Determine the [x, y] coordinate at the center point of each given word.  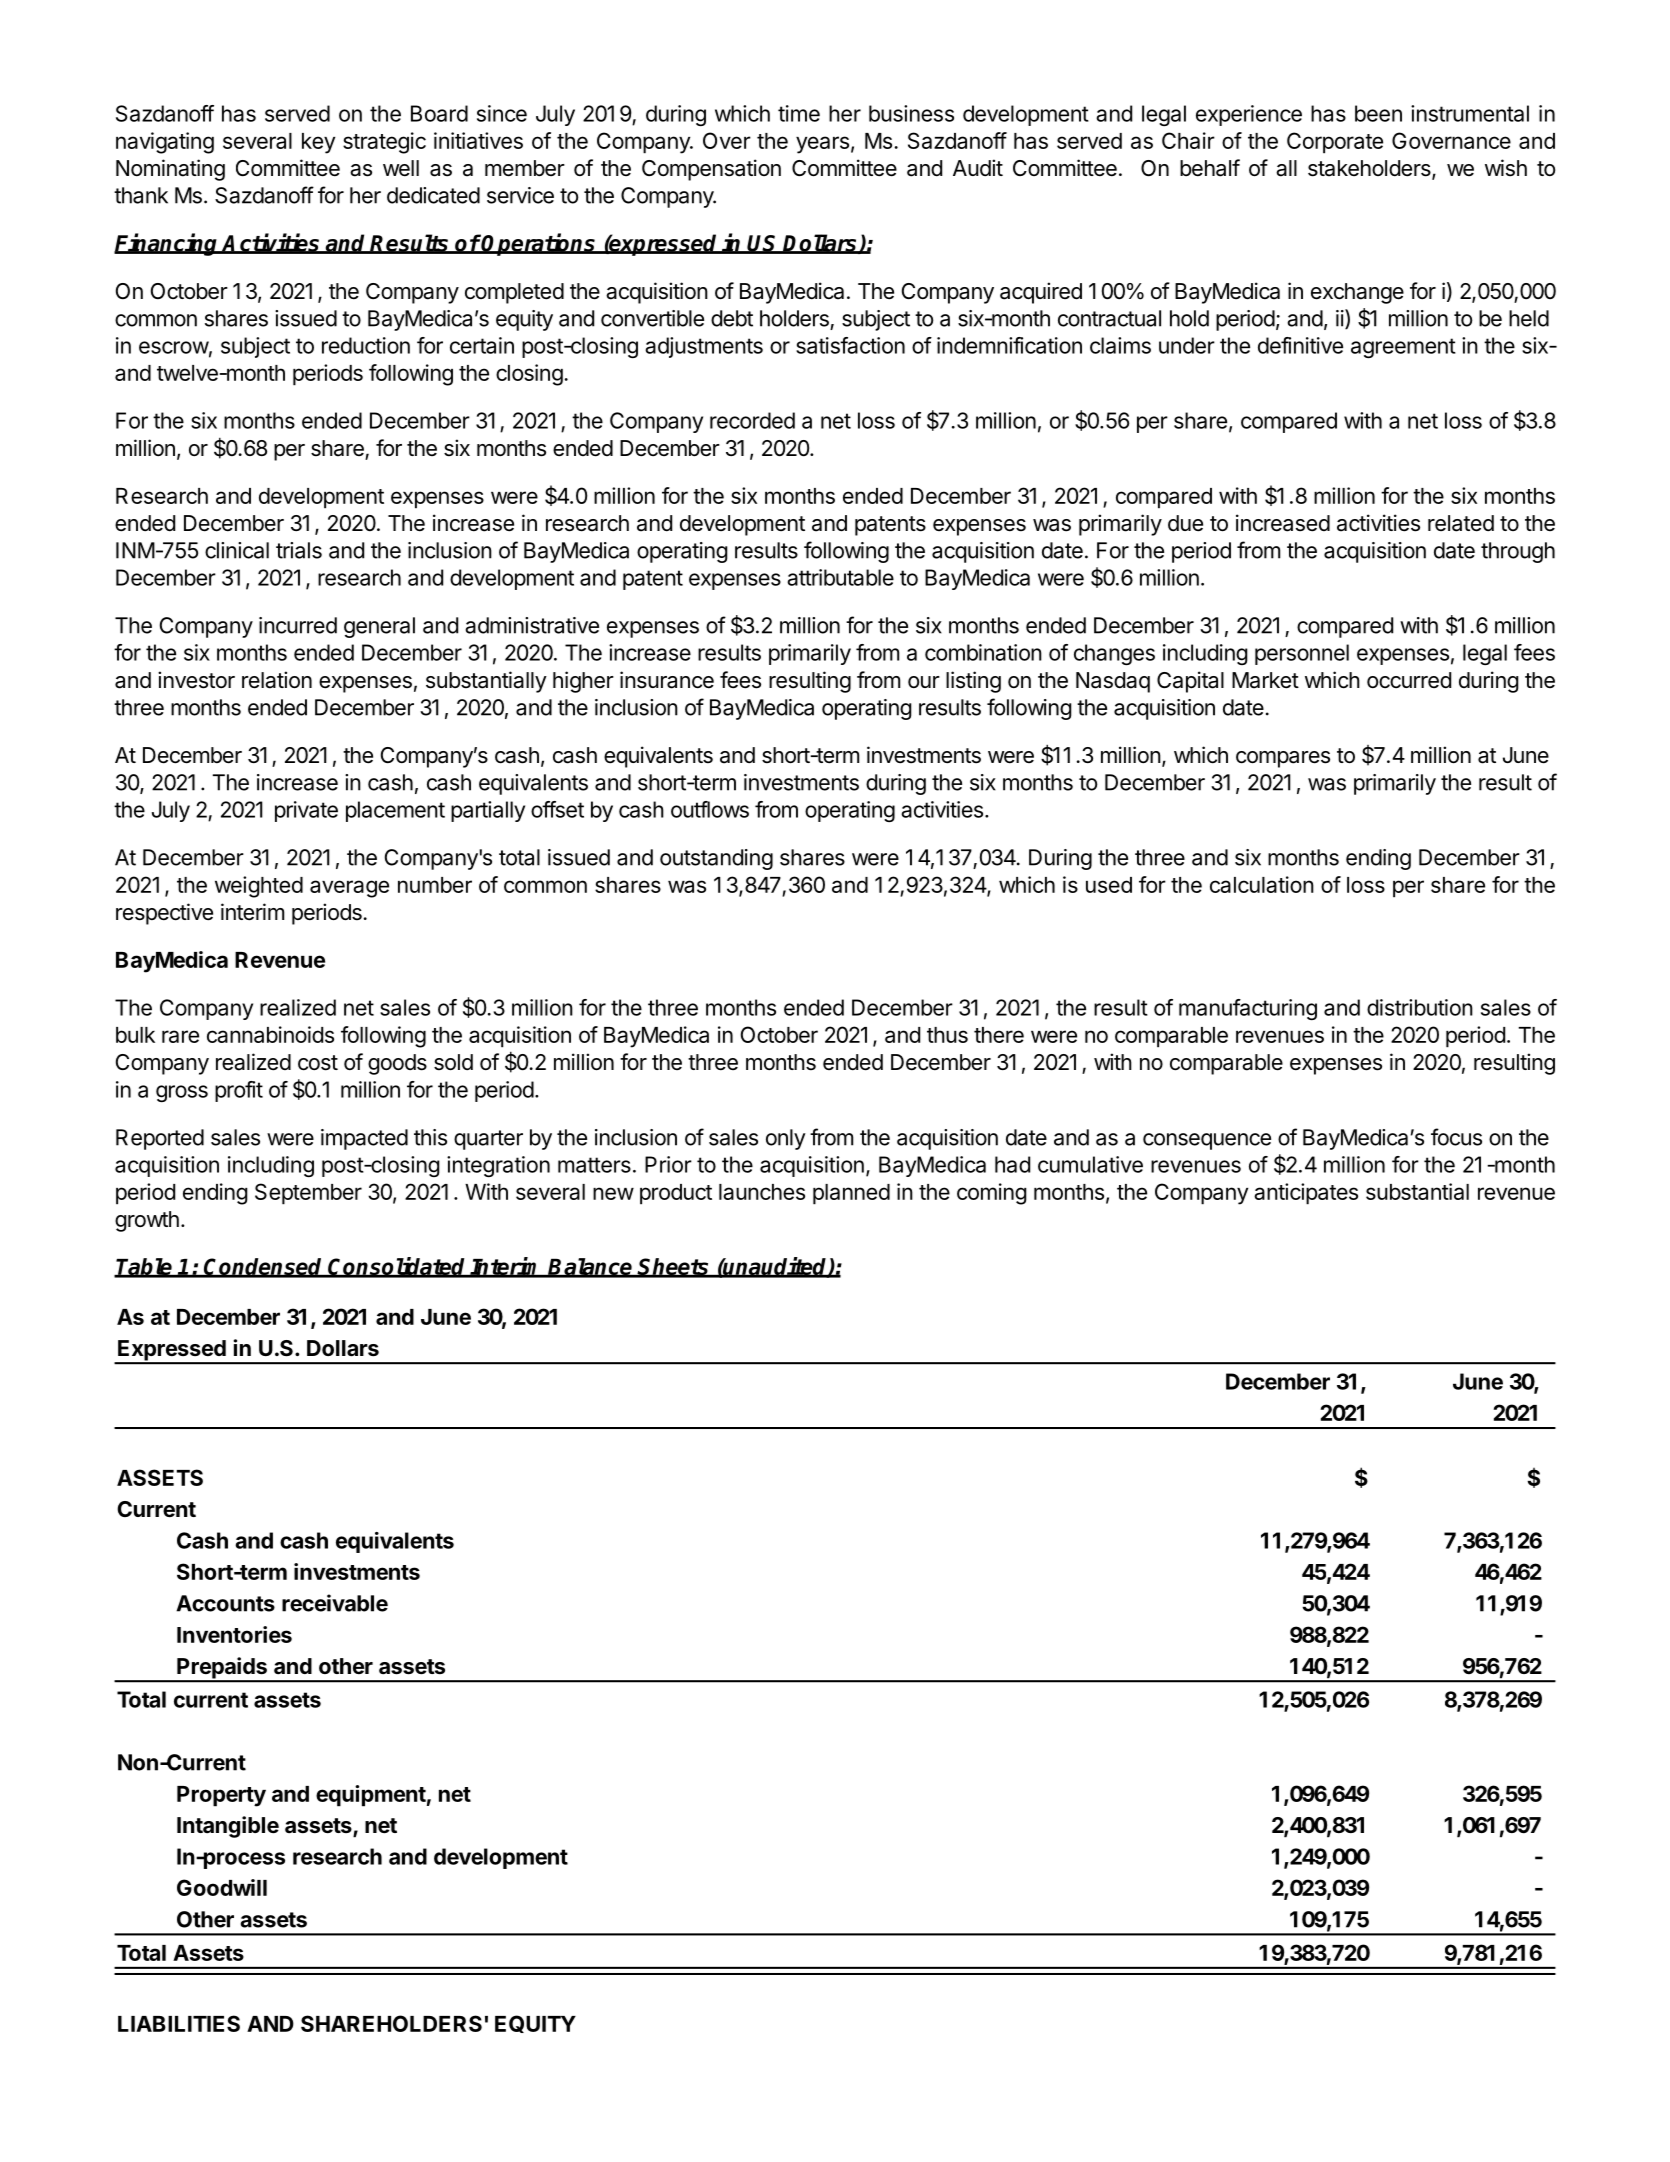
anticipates [1306, 1194]
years [822, 145]
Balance [591, 1268]
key [318, 143]
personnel [1302, 654]
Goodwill [222, 1887]
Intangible [228, 1827]
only [786, 1139]
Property [221, 1796]
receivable [335, 1603]
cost [318, 1063]
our [924, 682]
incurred [298, 625]
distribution [1420, 1007]
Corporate [1335, 143]
